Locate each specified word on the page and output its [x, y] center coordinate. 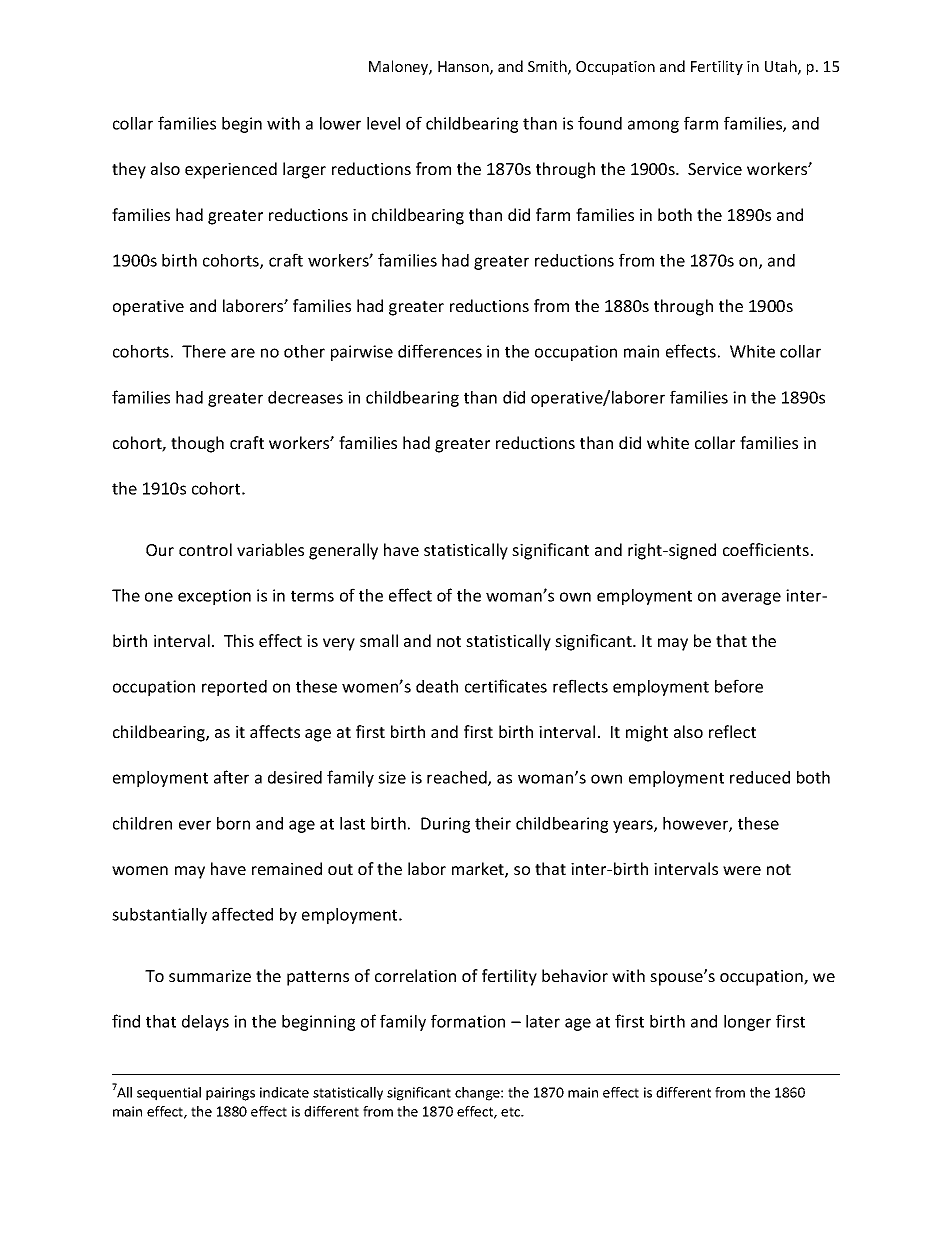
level [383, 123]
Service [715, 169]
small [379, 640]
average [751, 598]
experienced [231, 170]
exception [214, 597]
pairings [230, 1094]
